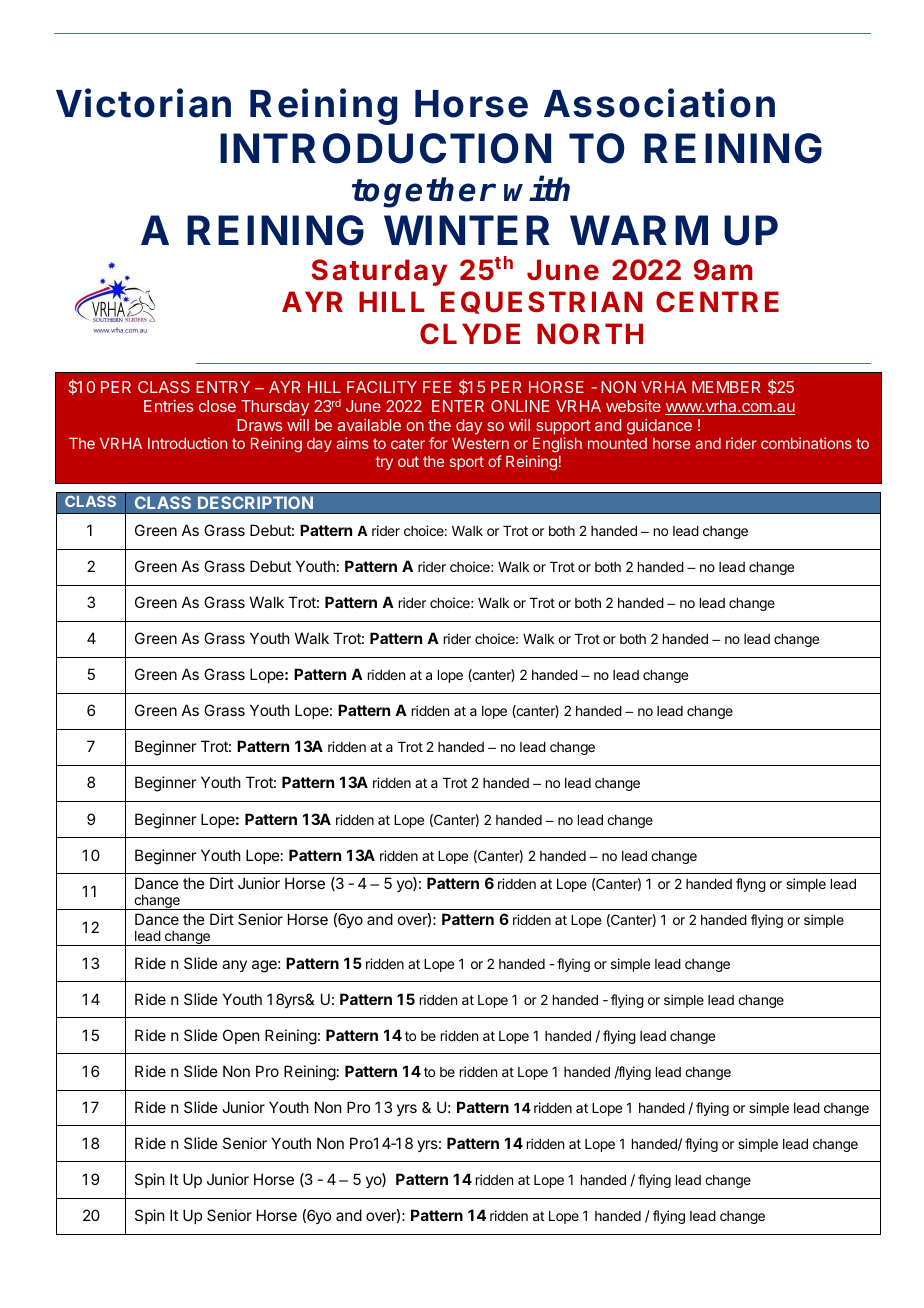  Describe the element at coordinates (467, 463) in the image. I see `sport` at that location.
